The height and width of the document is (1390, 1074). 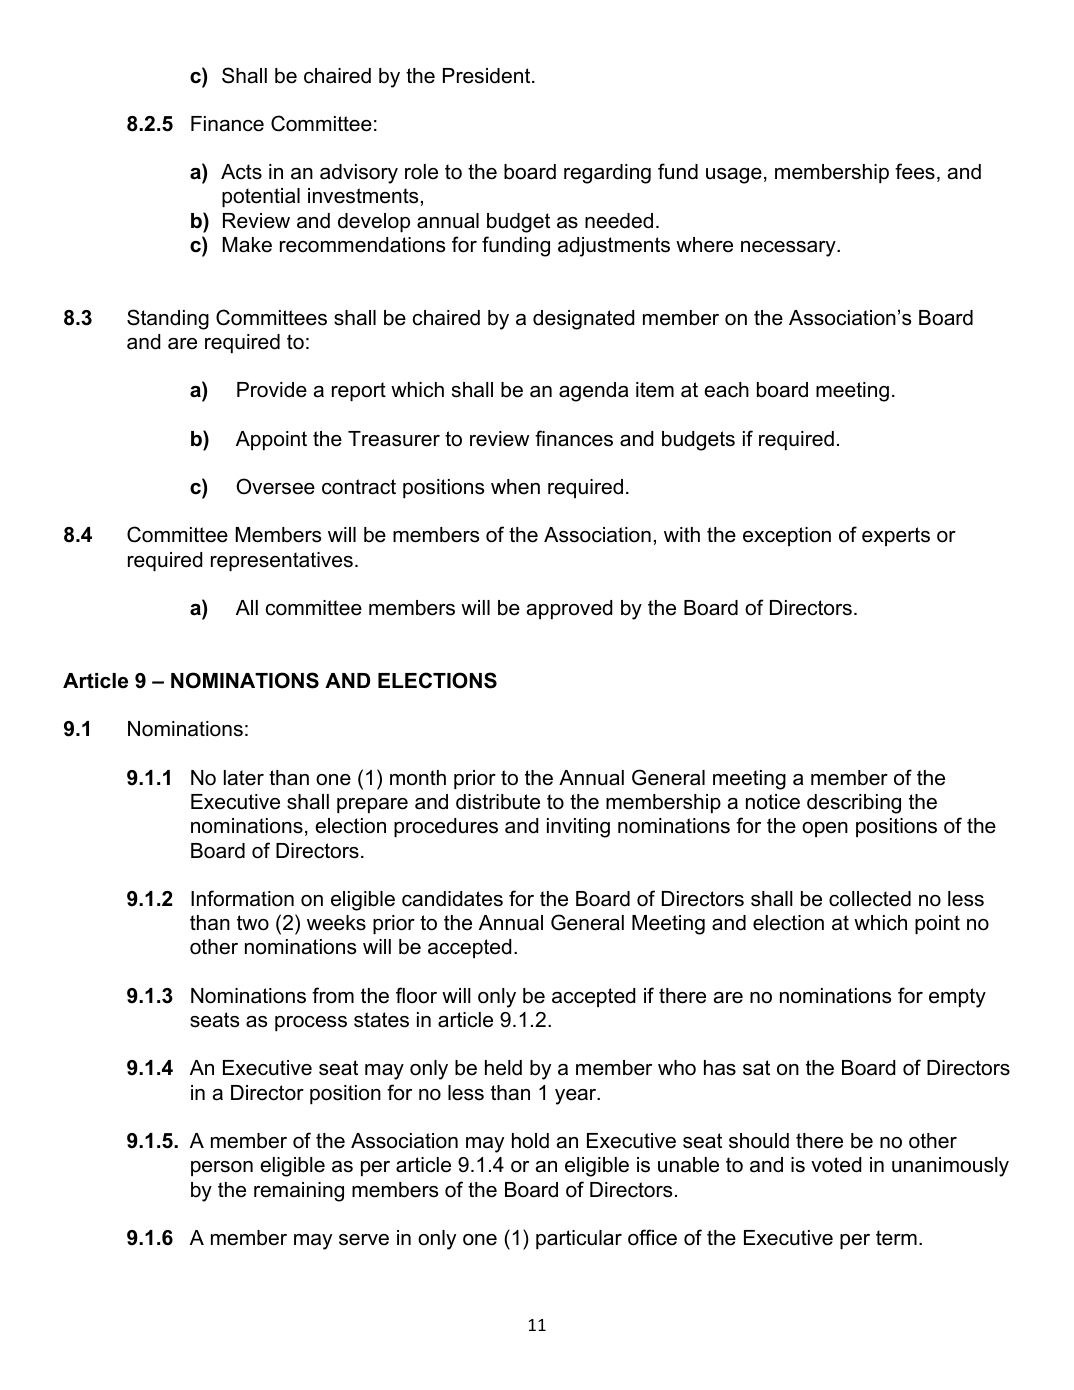 I want to click on remaining, so click(x=299, y=1192).
